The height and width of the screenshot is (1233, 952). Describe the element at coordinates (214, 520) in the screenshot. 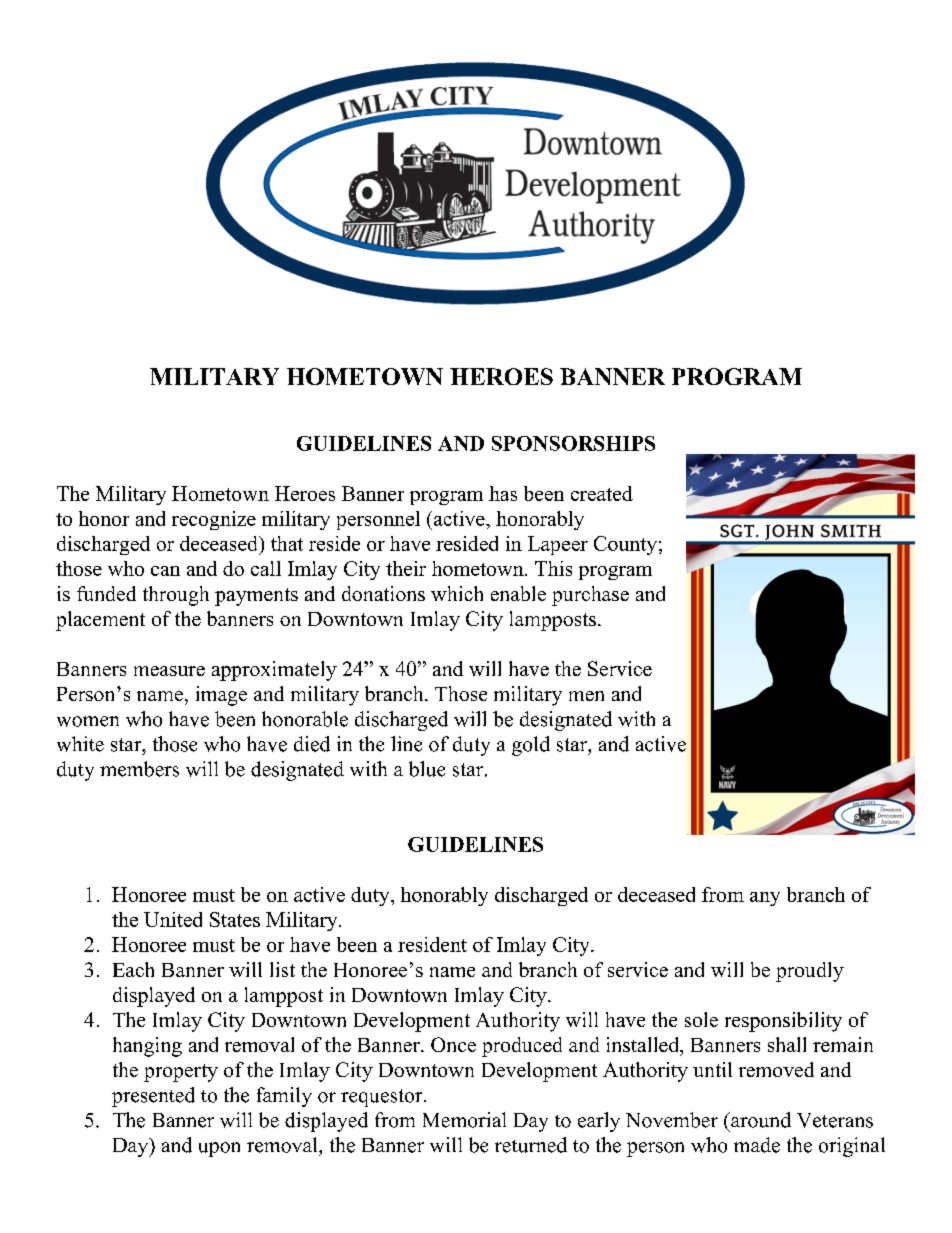

I see `recognize` at that location.
